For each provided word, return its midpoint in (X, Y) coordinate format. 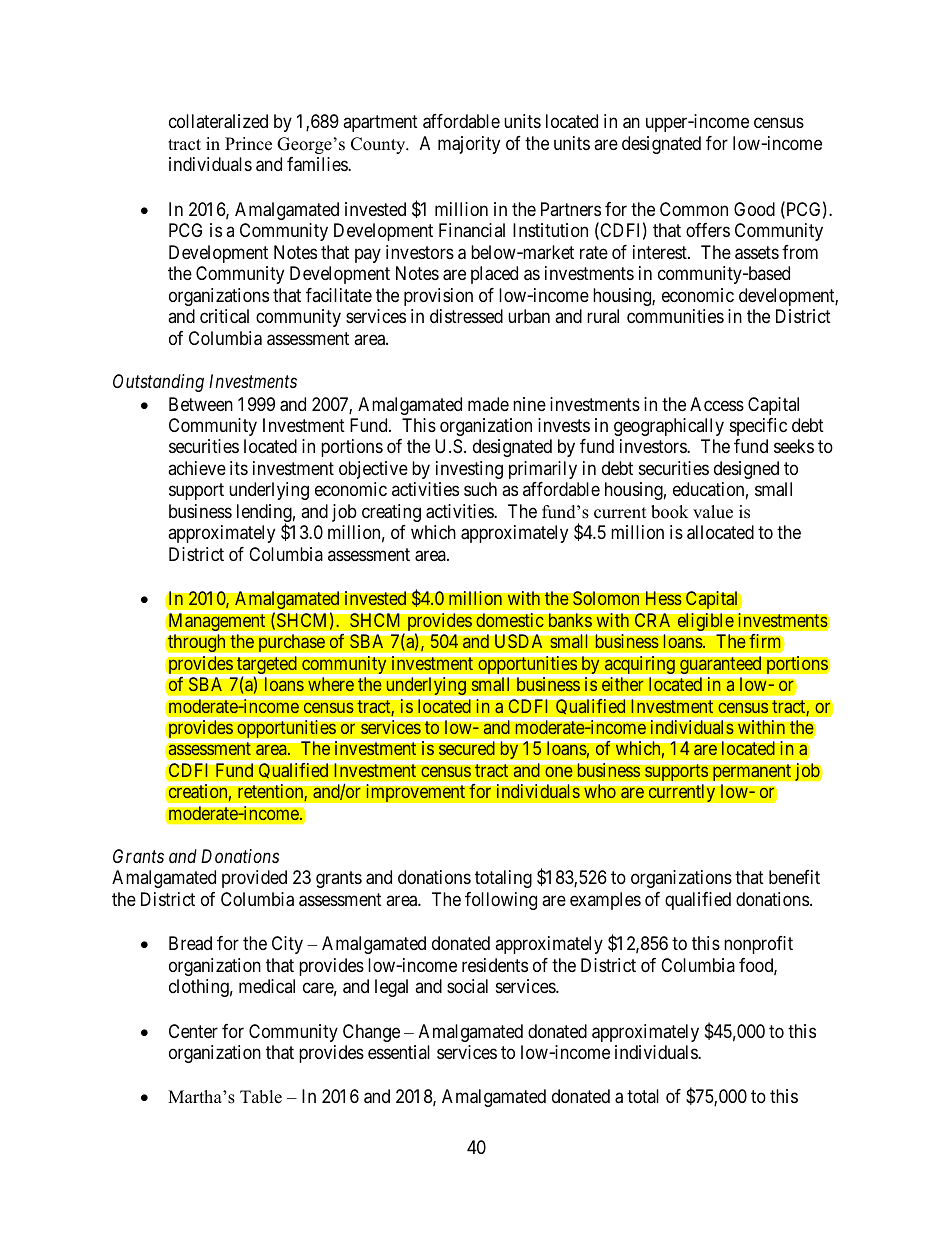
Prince (248, 144)
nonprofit (758, 945)
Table (261, 1097)
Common (694, 209)
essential (399, 1052)
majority (469, 145)
